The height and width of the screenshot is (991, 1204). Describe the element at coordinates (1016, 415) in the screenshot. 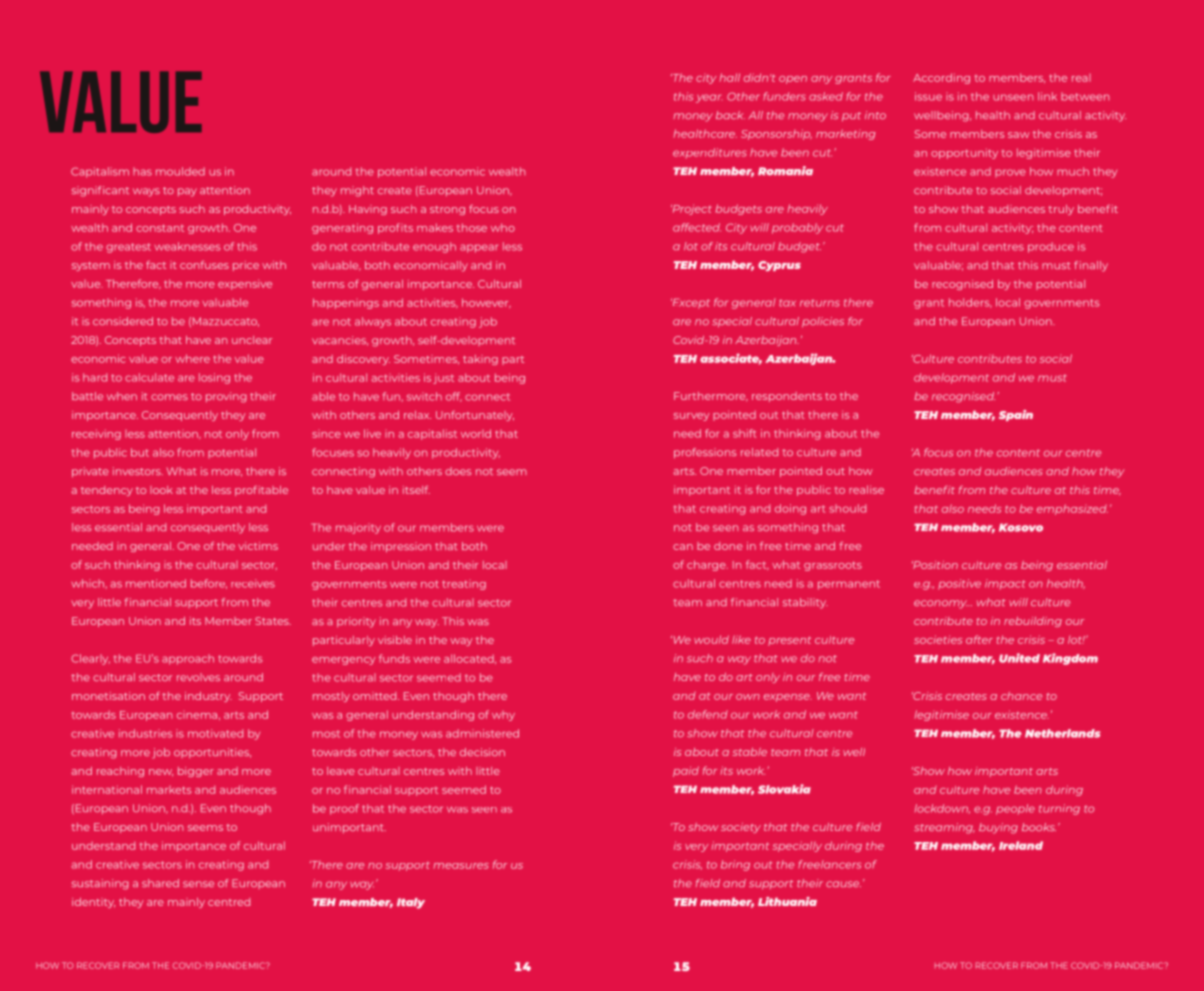

I see `Spain` at that location.
